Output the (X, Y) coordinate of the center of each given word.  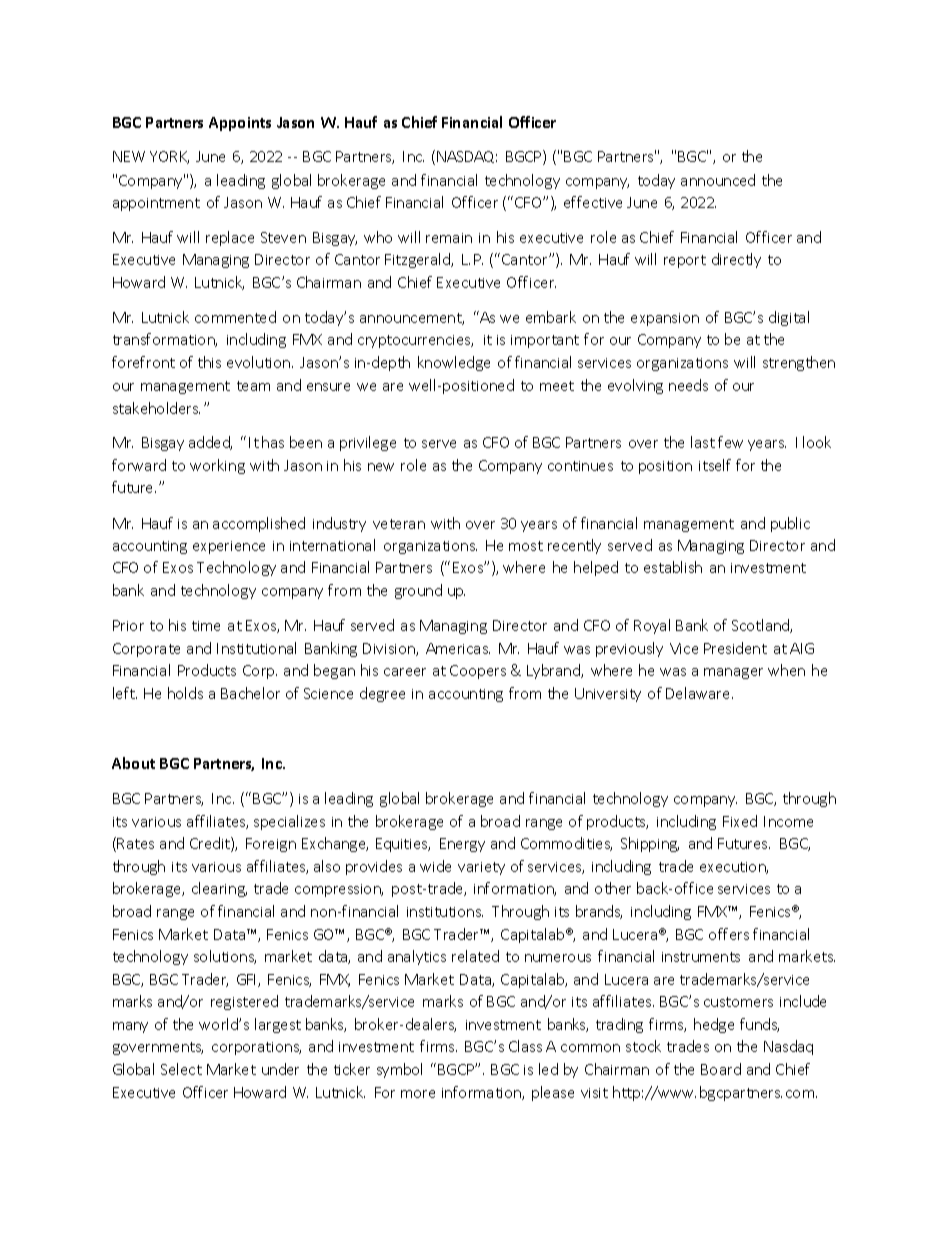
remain (449, 238)
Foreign (271, 845)
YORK (169, 157)
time (206, 626)
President (735, 648)
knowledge (454, 363)
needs (688, 385)
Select (181, 1069)
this (209, 362)
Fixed (740, 821)
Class (525, 1046)
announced (718, 180)
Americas (458, 648)
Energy (462, 845)
